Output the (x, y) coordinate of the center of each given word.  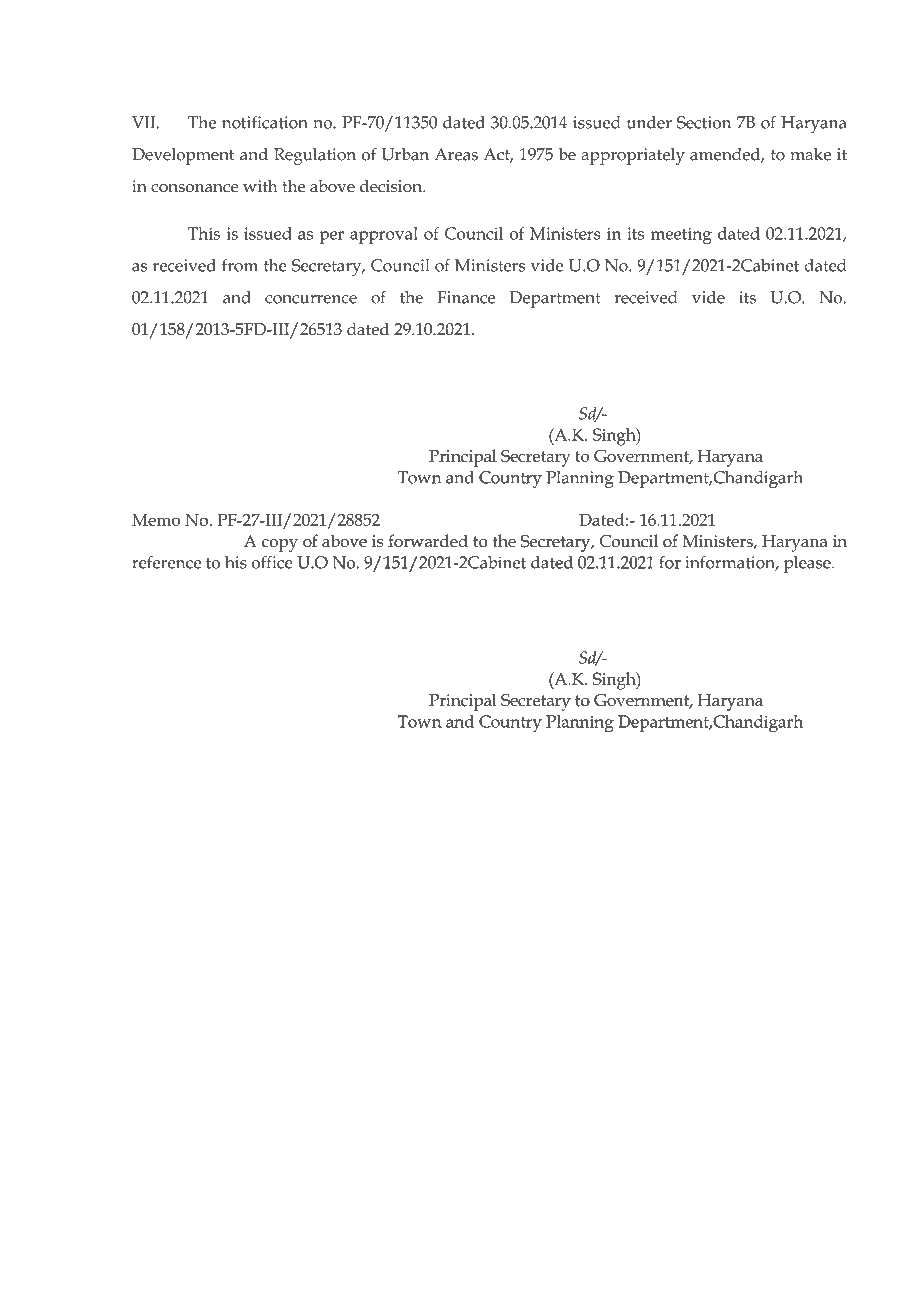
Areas (456, 154)
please (808, 564)
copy (280, 545)
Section (704, 122)
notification (265, 122)
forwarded (428, 540)
